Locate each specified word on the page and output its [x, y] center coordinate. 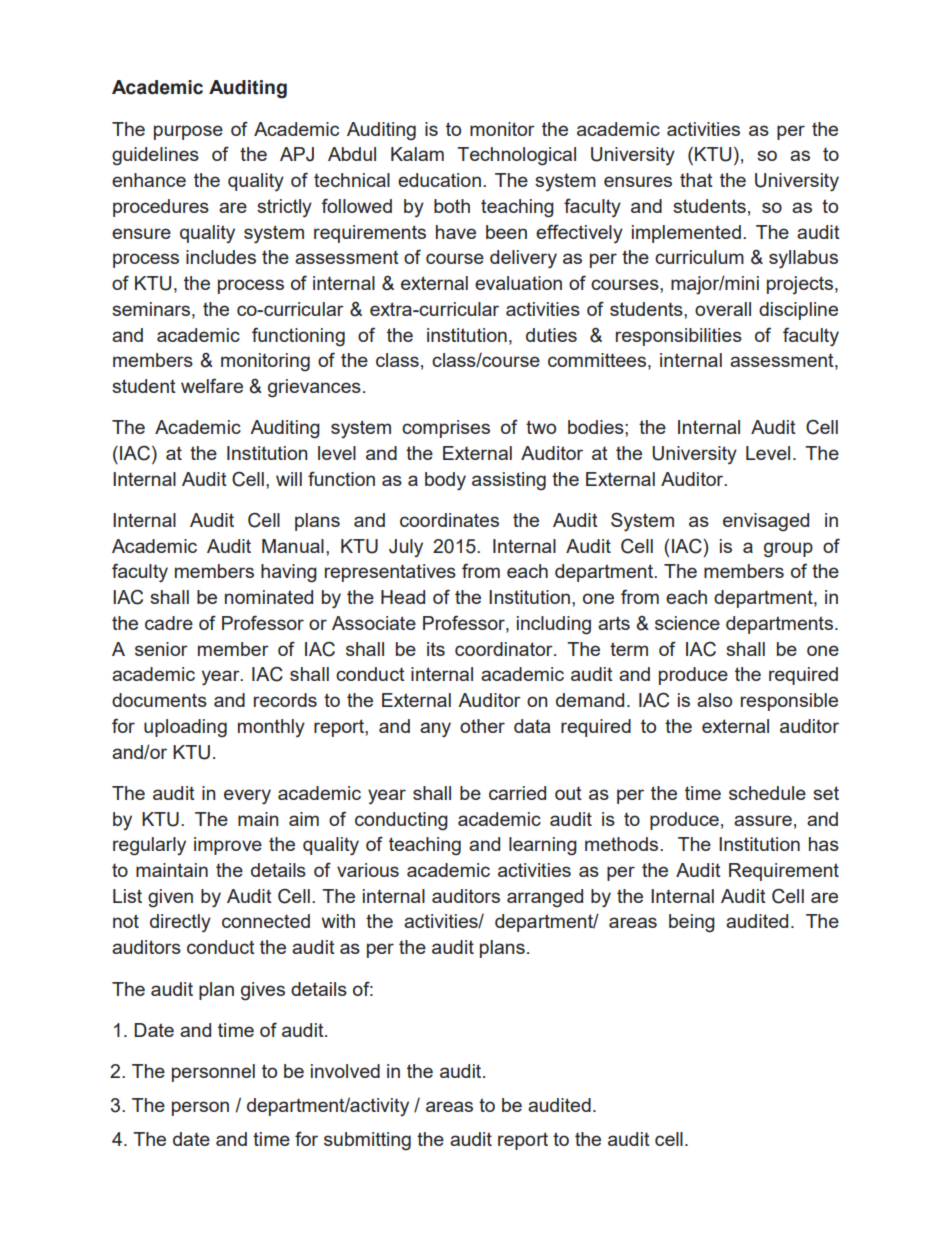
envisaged [766, 522]
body [445, 481]
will [289, 479]
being [692, 923]
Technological [516, 156]
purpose [188, 132]
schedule [767, 793]
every [247, 797]
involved [345, 1071]
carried [517, 793]
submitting [367, 1141]
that [696, 180]
